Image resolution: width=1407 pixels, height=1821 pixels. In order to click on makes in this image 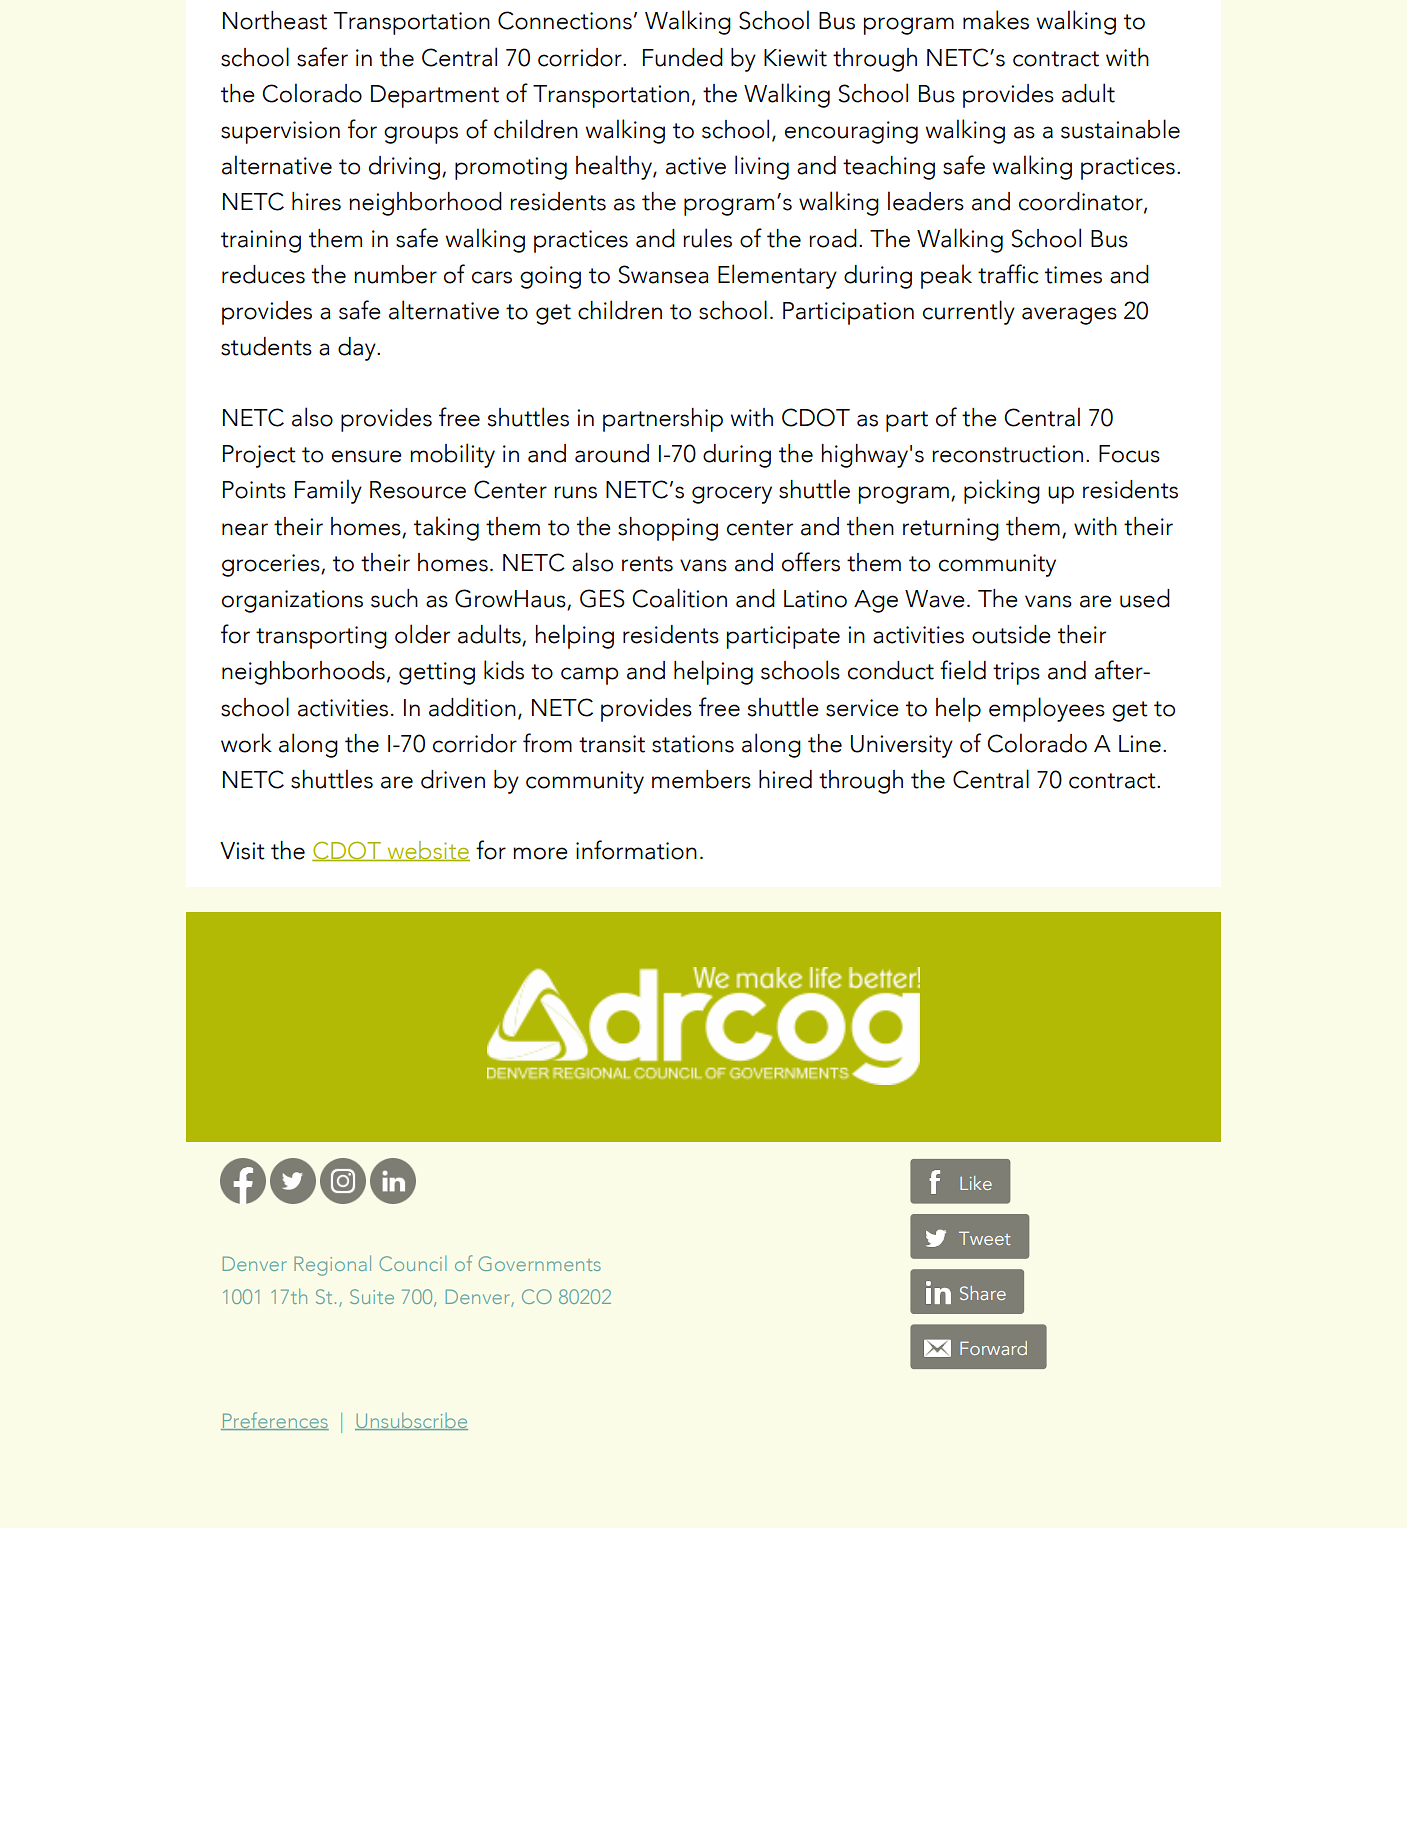, I will do `click(996, 20)`.
